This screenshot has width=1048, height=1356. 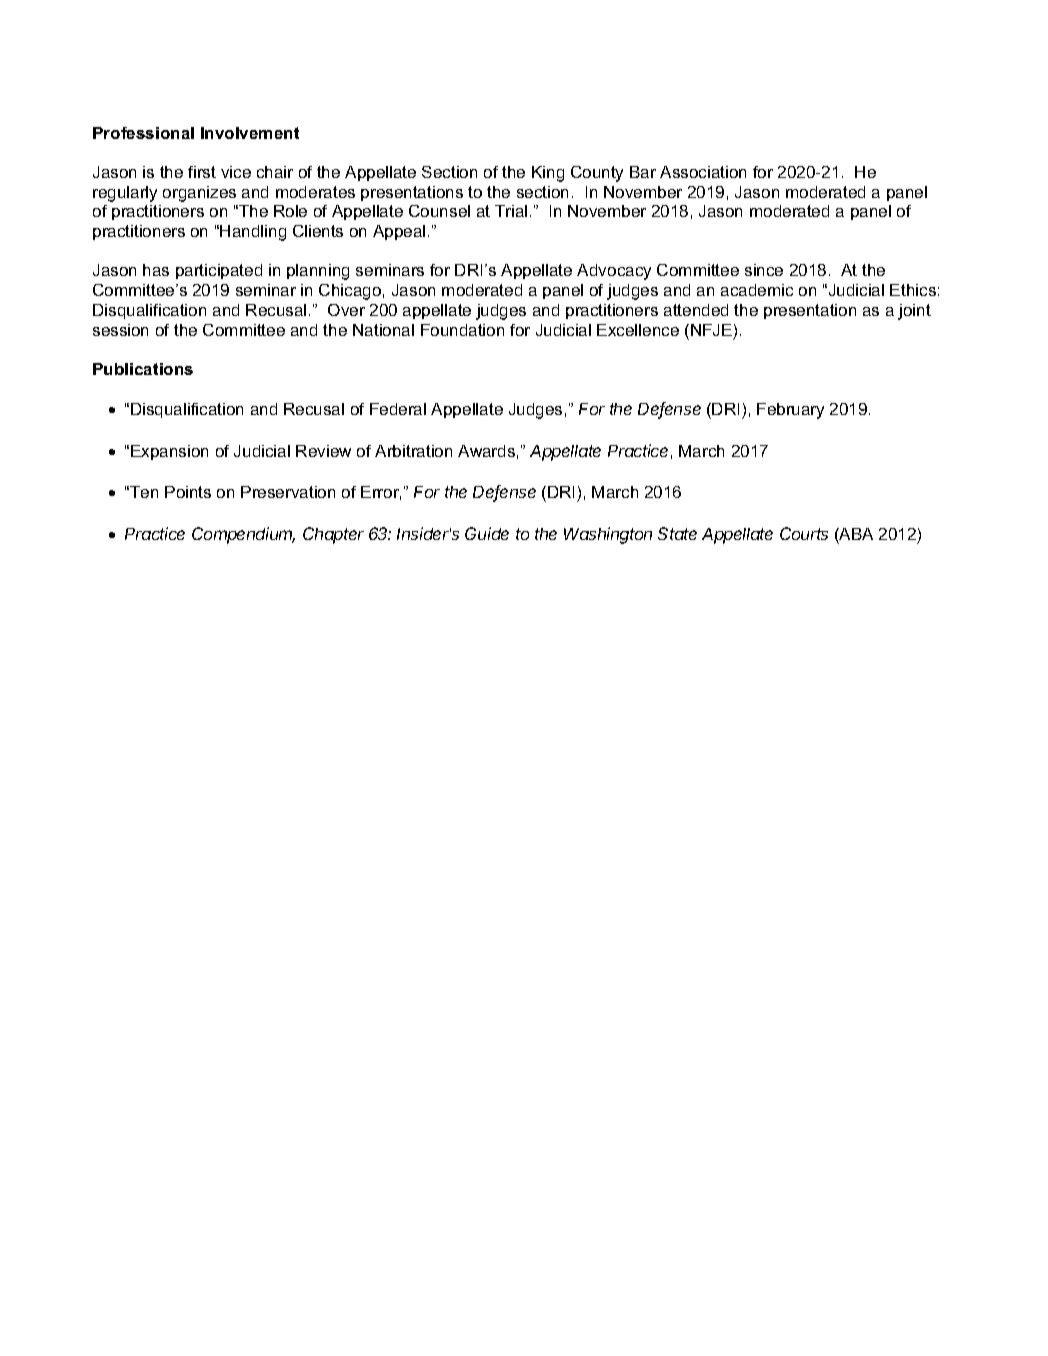 I want to click on King, so click(x=548, y=174).
